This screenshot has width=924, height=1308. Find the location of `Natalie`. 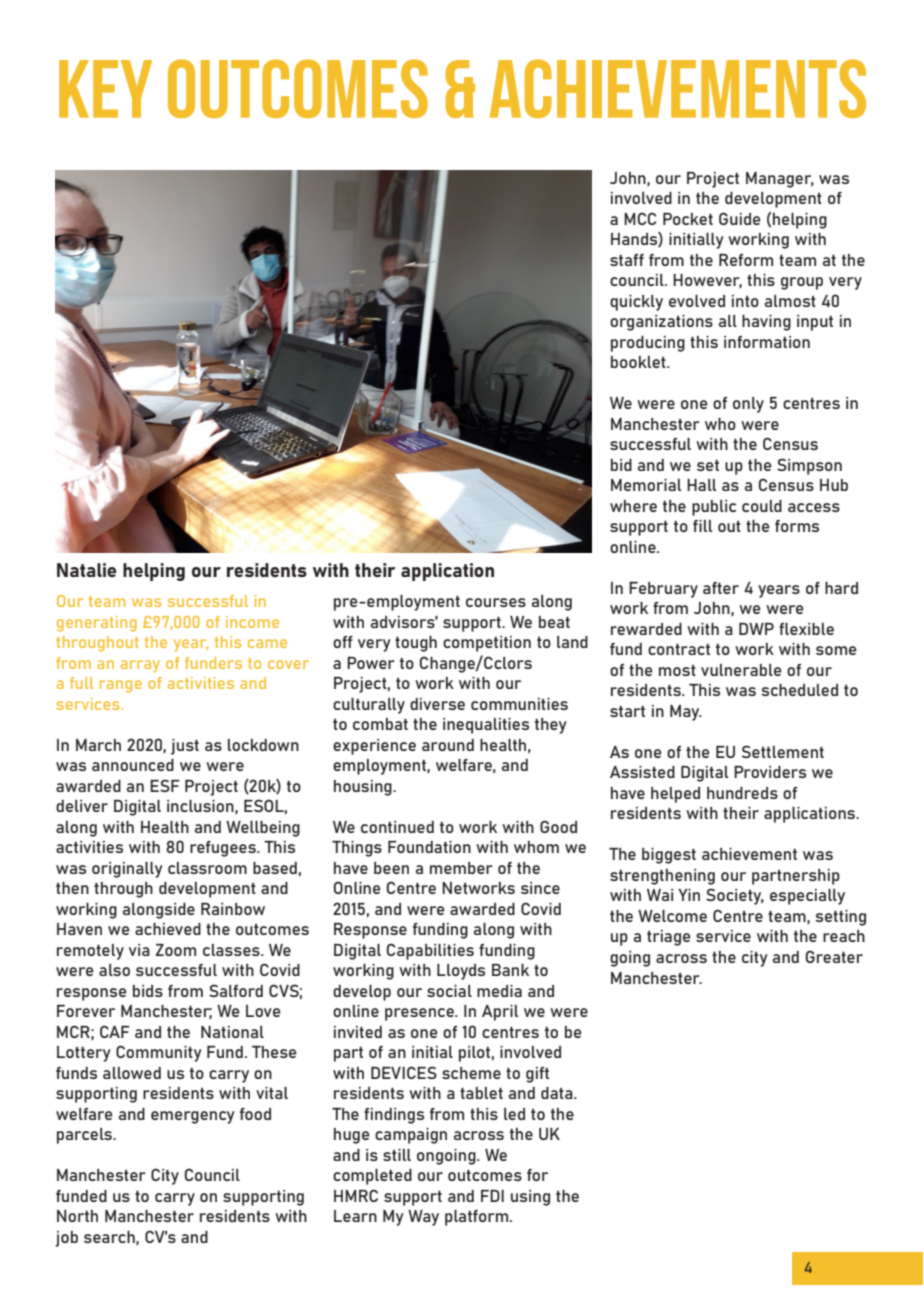

Natalie is located at coordinates (87, 570).
